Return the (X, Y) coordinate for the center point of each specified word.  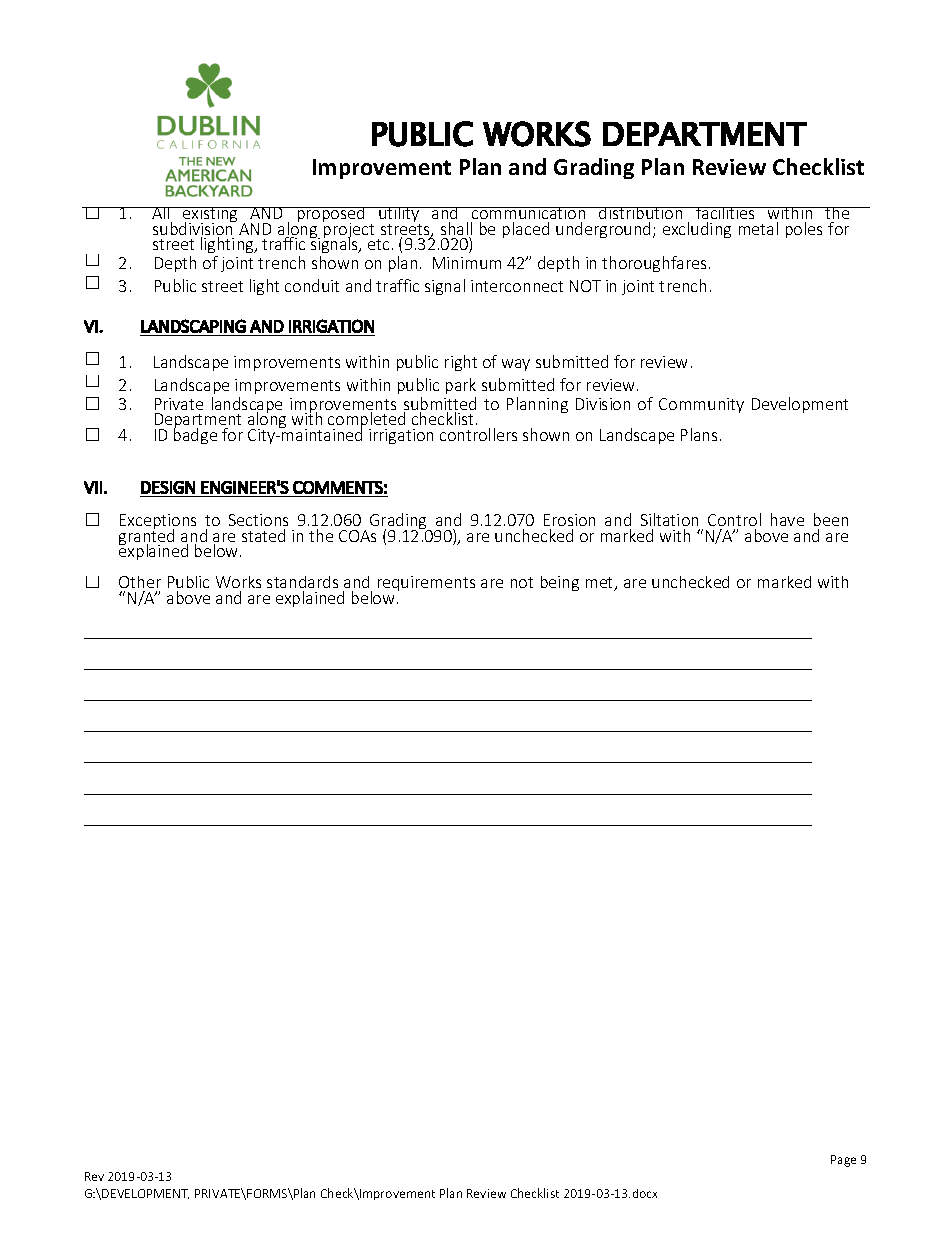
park (461, 386)
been (831, 519)
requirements (426, 583)
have (787, 519)
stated (263, 535)
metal (758, 228)
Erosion (569, 520)
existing (211, 216)
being (560, 583)
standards (302, 582)
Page (843, 1161)
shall (456, 230)
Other (140, 582)
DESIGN (168, 487)
